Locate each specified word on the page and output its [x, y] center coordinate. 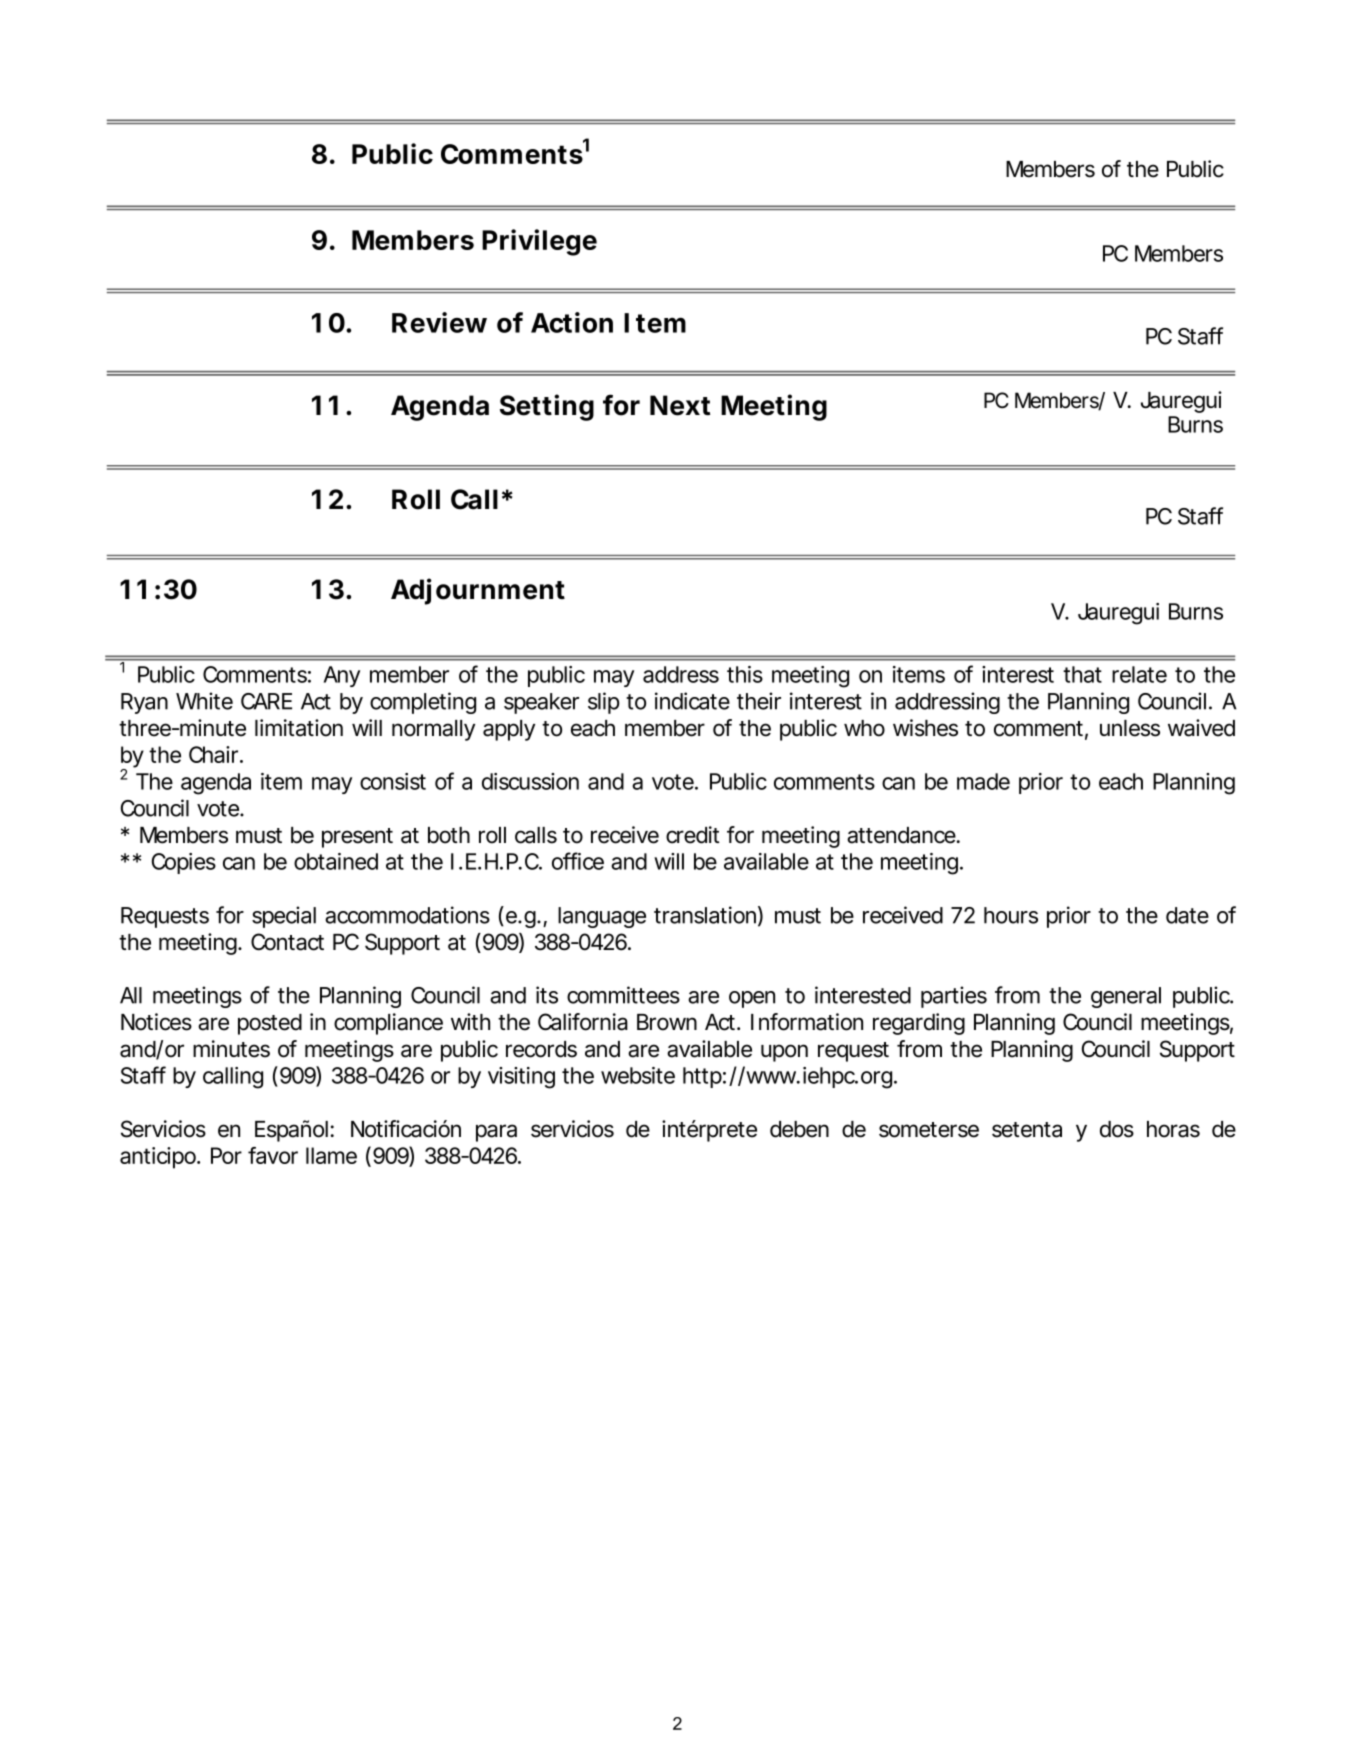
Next [680, 405]
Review [439, 322]
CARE [266, 701]
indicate [692, 701]
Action [572, 322]
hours [1011, 915]
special [284, 917]
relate [1139, 674]
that [1082, 674]
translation [705, 915]
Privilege [539, 242]
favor [273, 1155]
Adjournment [478, 591]
